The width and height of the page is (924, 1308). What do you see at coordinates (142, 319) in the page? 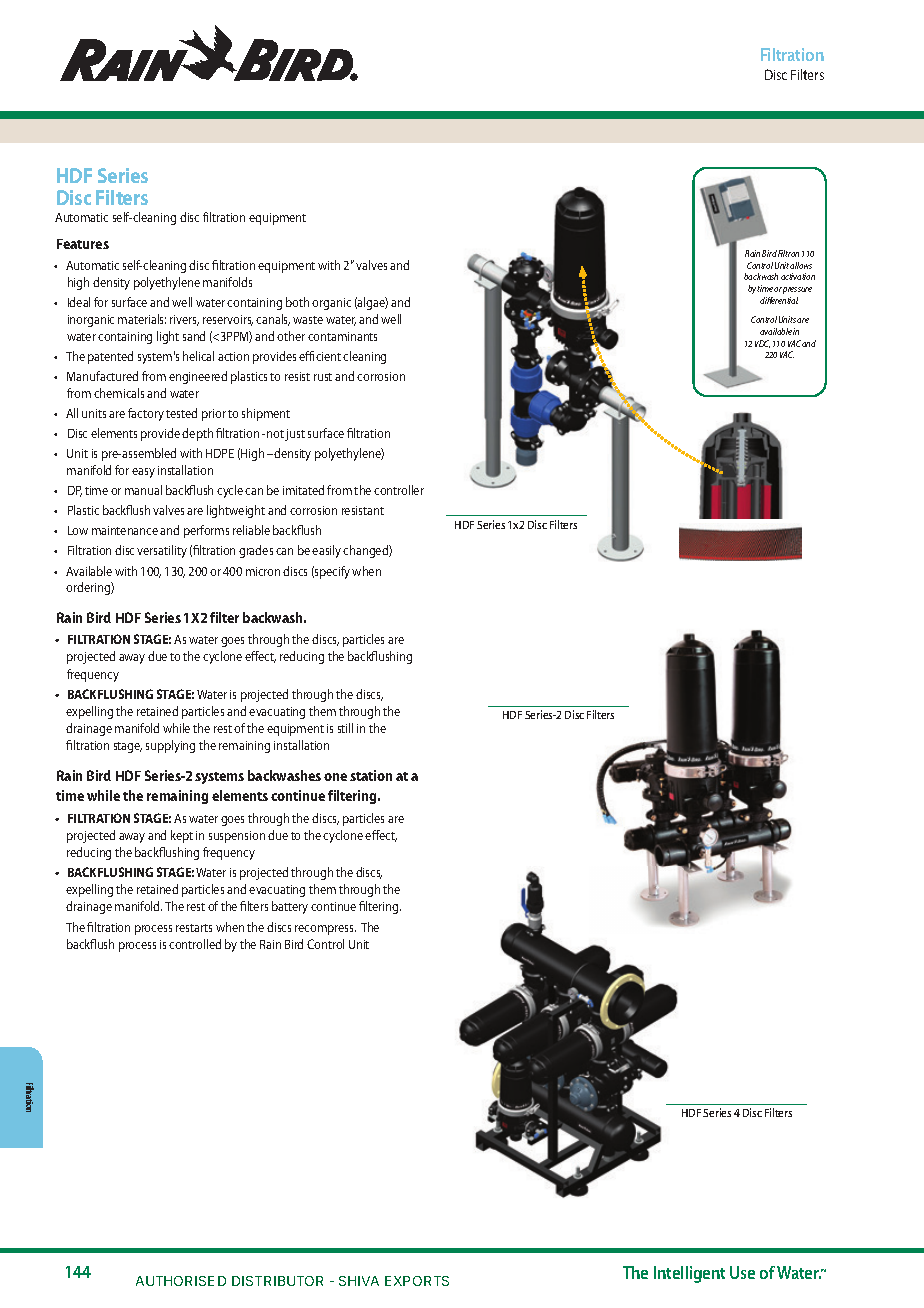
I see `materials` at bounding box center [142, 319].
